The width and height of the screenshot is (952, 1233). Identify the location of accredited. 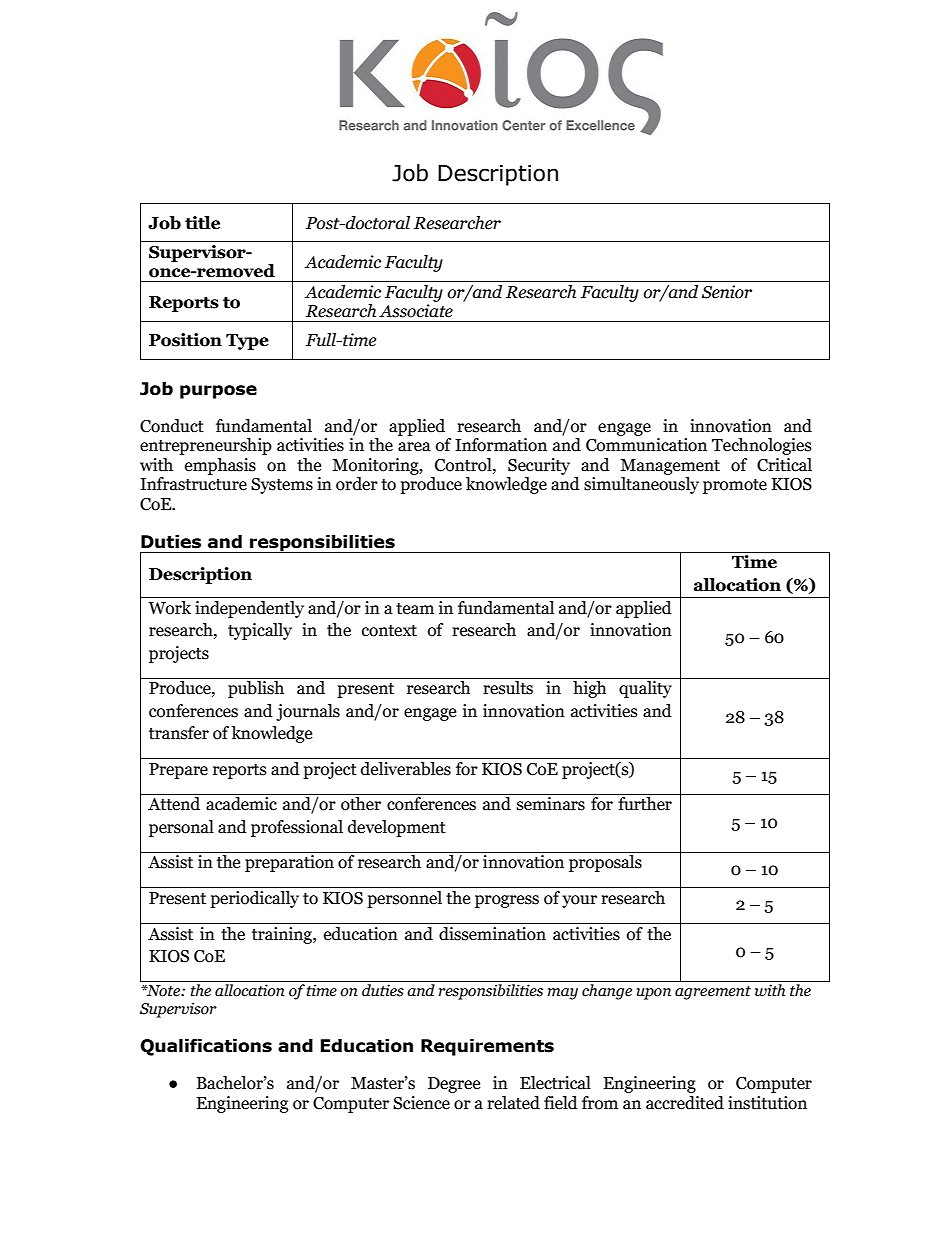
(685, 1103).
